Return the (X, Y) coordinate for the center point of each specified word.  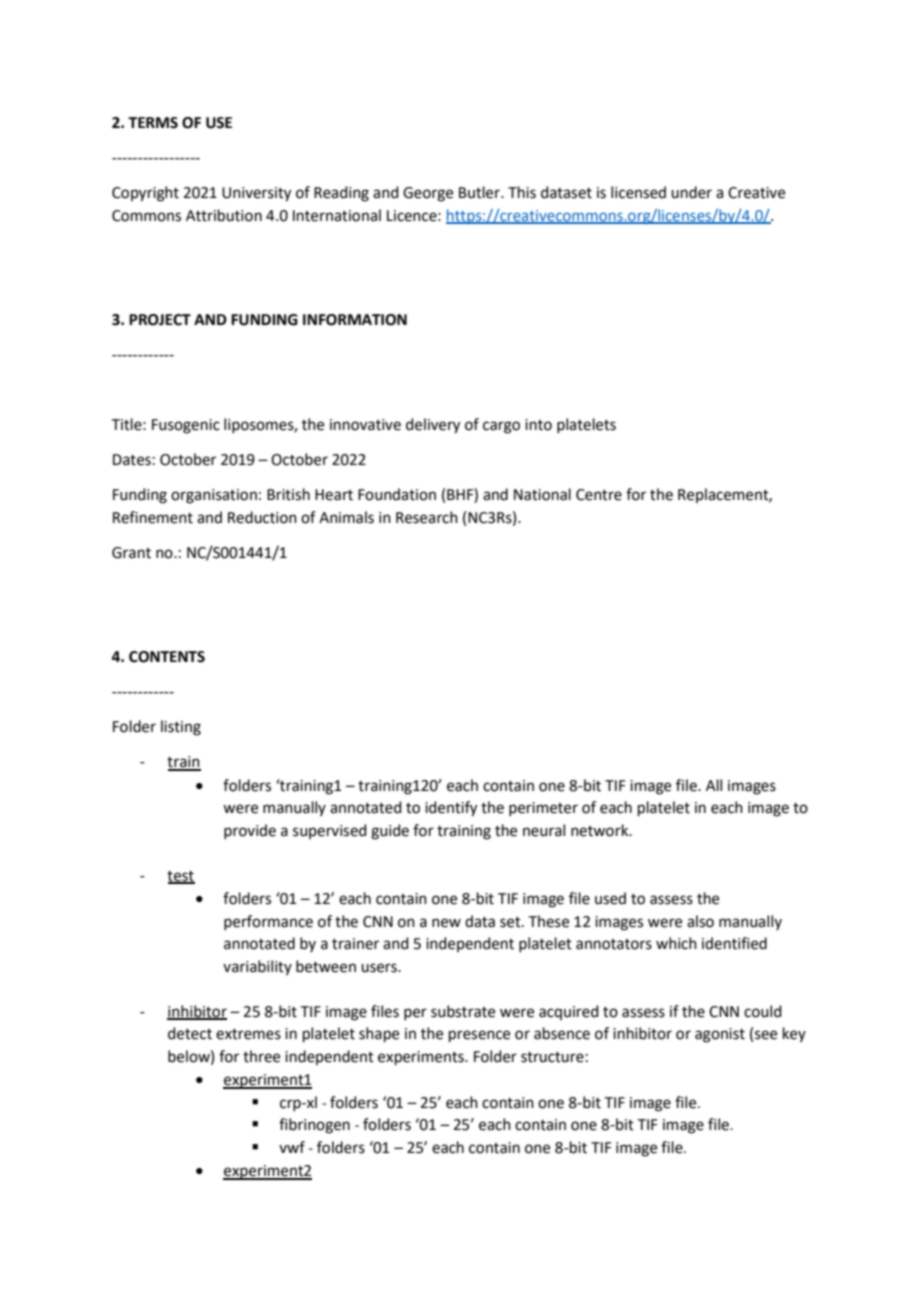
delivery (433, 426)
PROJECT (160, 320)
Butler (480, 192)
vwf (292, 1147)
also (700, 921)
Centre (599, 495)
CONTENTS (167, 657)
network (601, 830)
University (256, 194)
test (181, 877)
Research (427, 517)
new (446, 923)
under (691, 192)
